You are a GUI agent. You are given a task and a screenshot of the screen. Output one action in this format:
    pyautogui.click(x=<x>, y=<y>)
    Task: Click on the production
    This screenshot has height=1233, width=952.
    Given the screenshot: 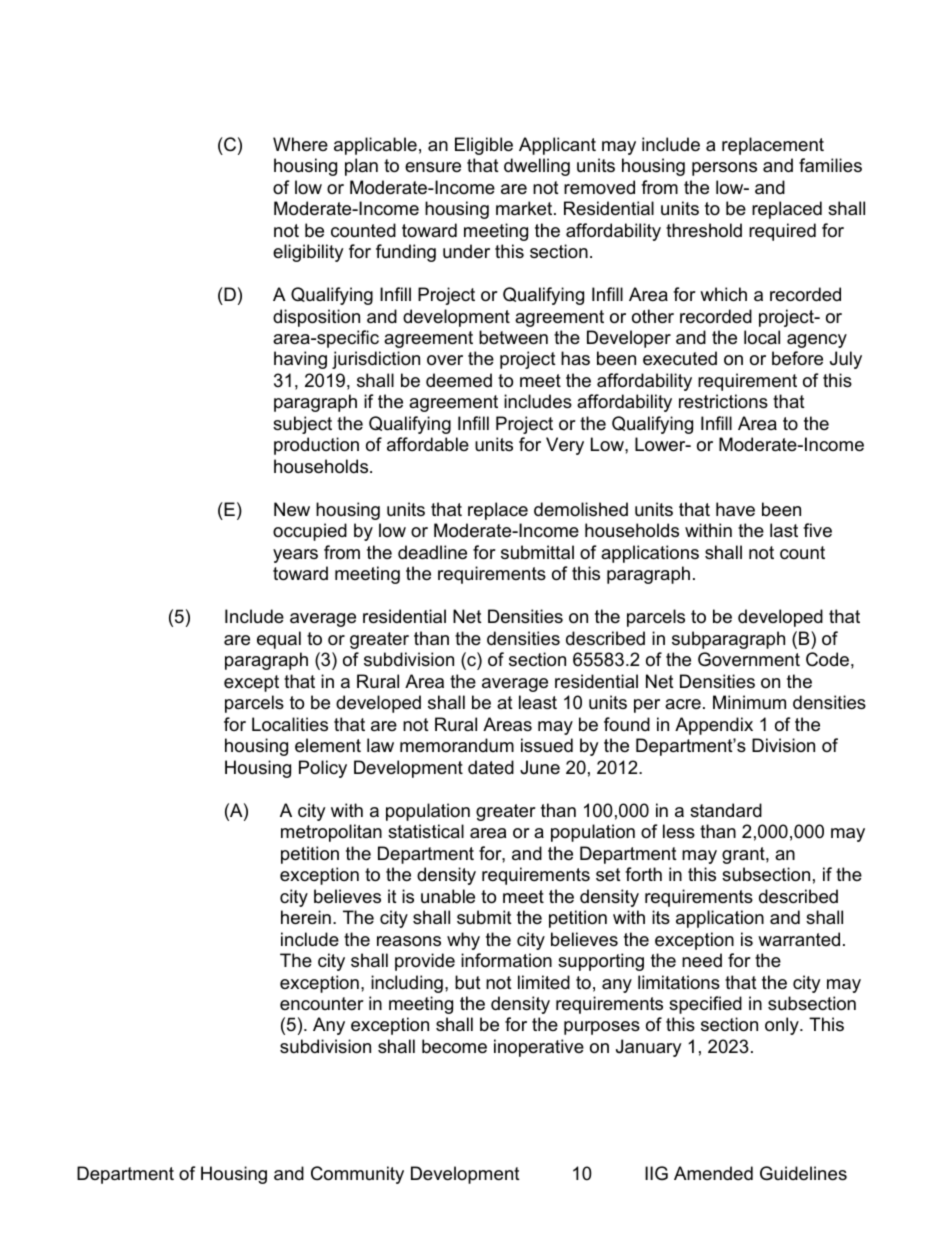 What is the action you would take?
    pyautogui.click(x=316, y=446)
